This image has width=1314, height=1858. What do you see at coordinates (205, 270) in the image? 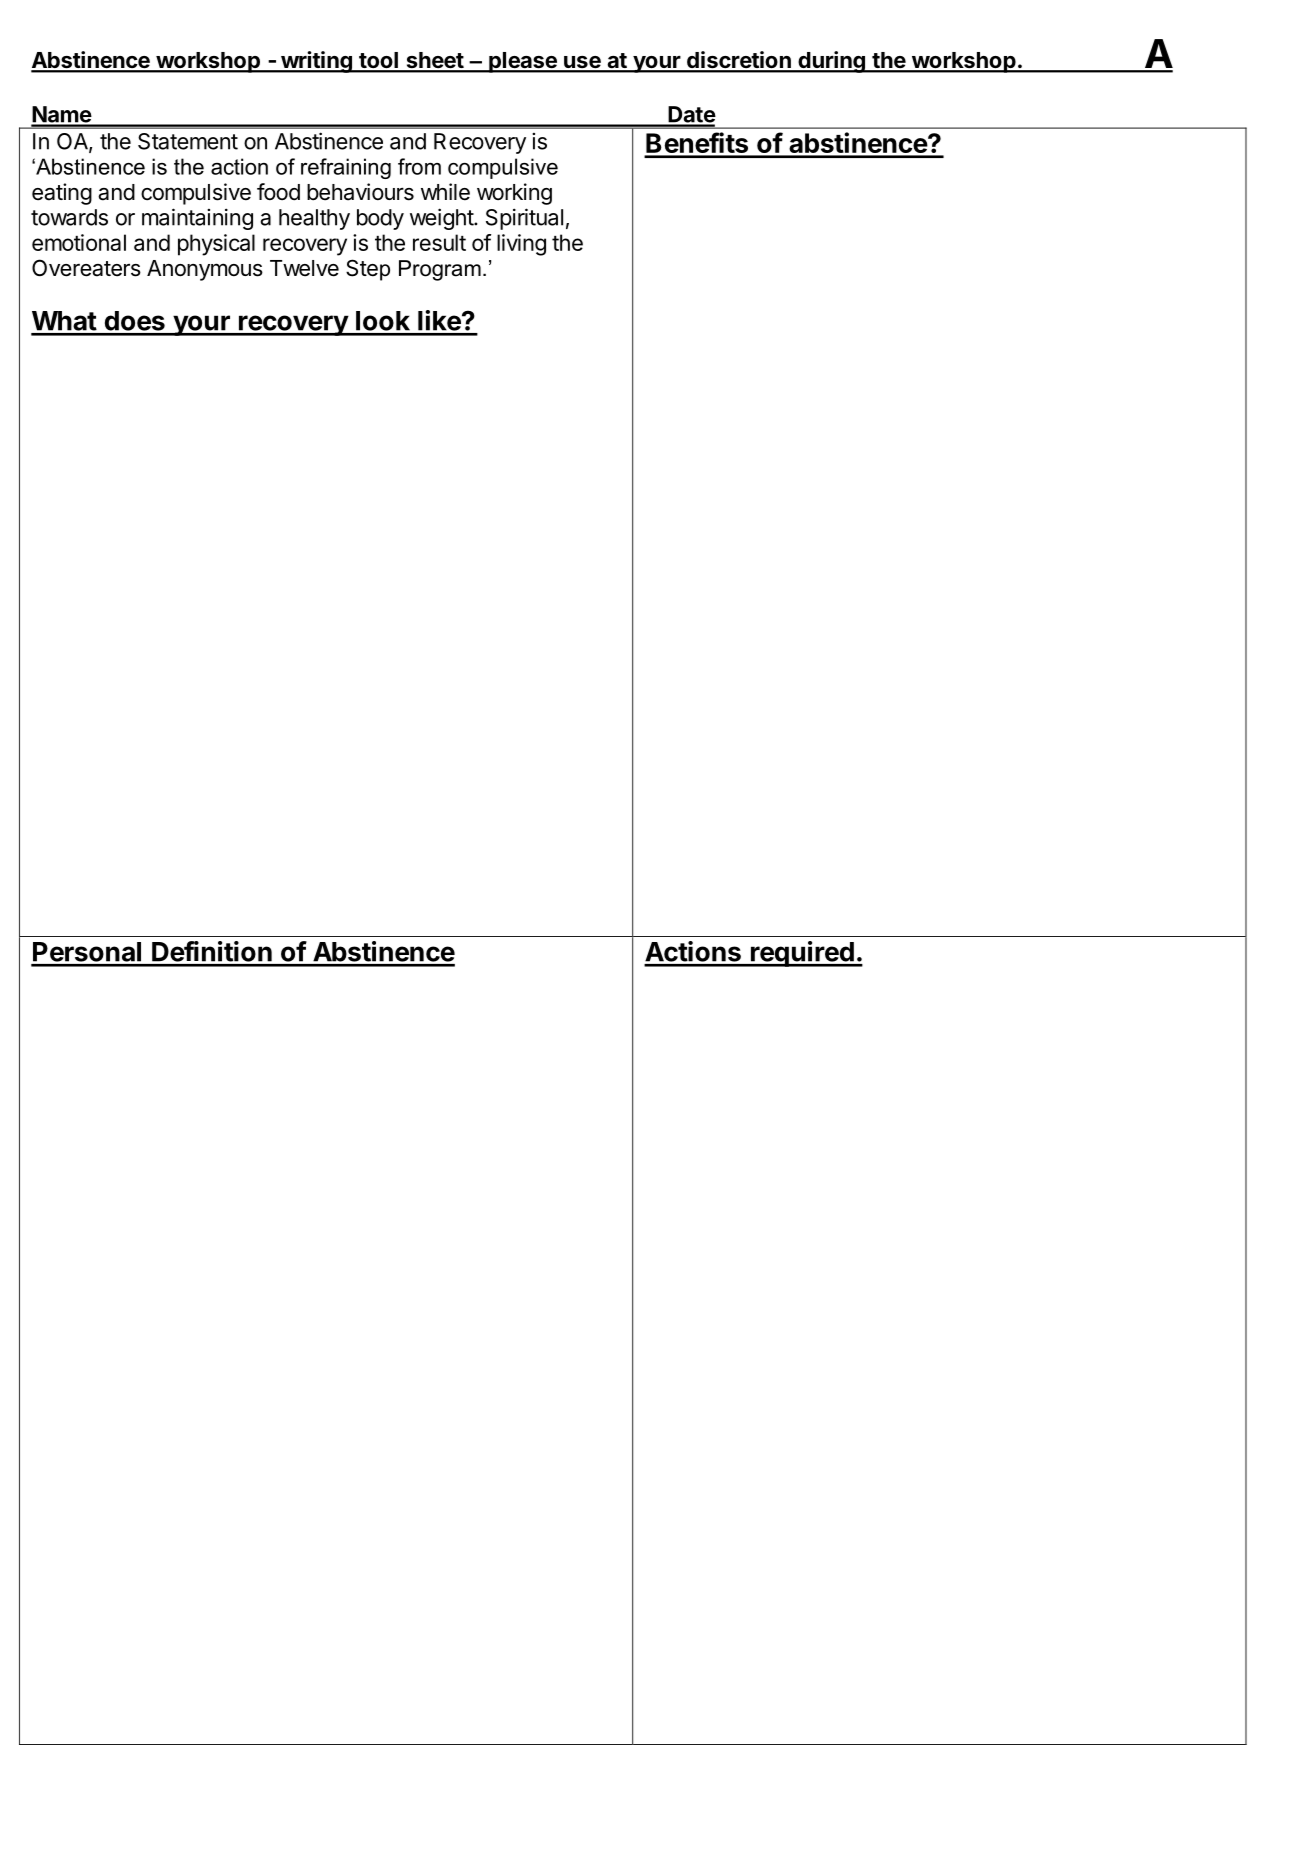
I see `Anonymous` at bounding box center [205, 270].
